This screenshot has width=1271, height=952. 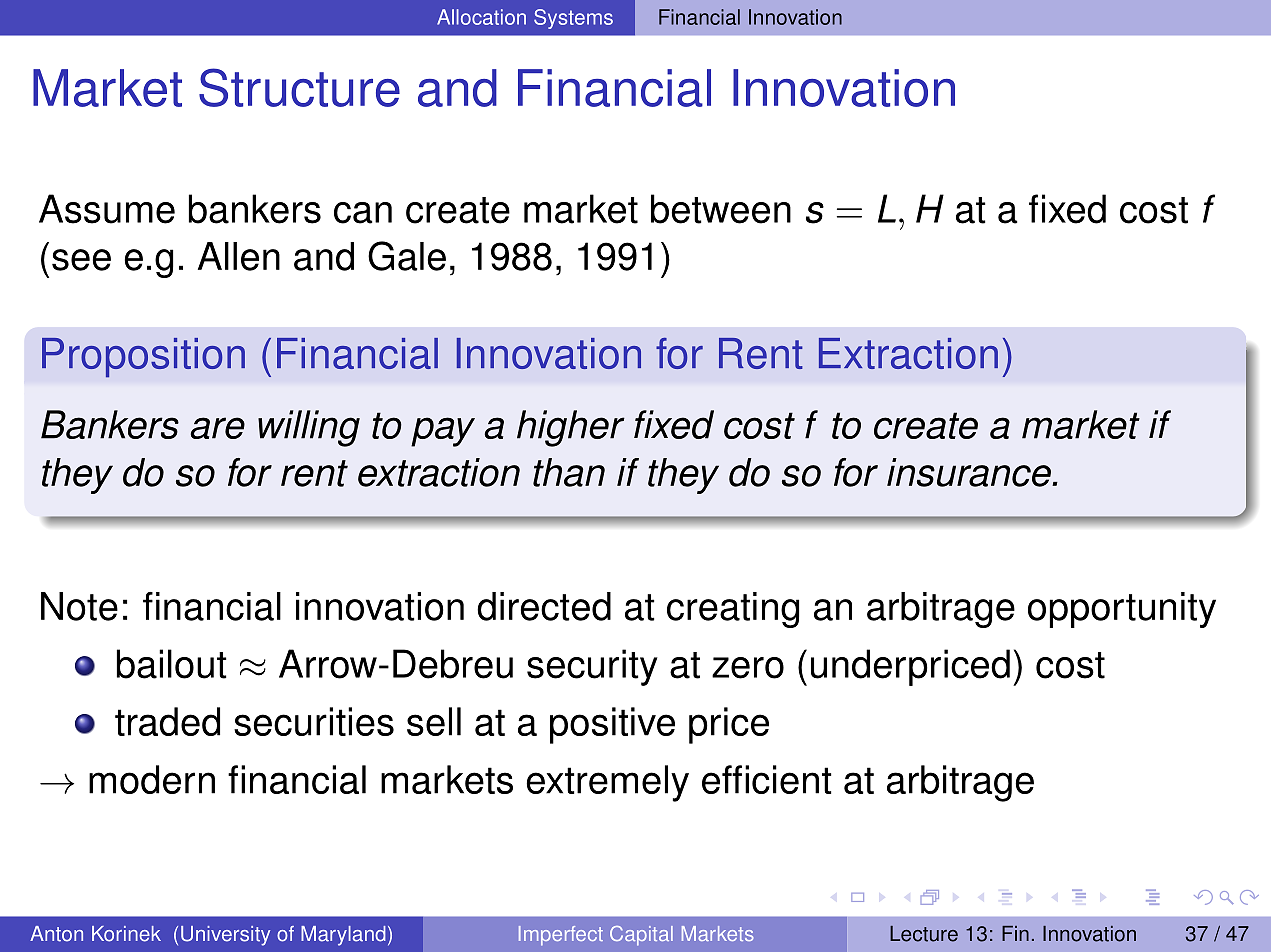 I want to click on University, so click(x=225, y=936).
